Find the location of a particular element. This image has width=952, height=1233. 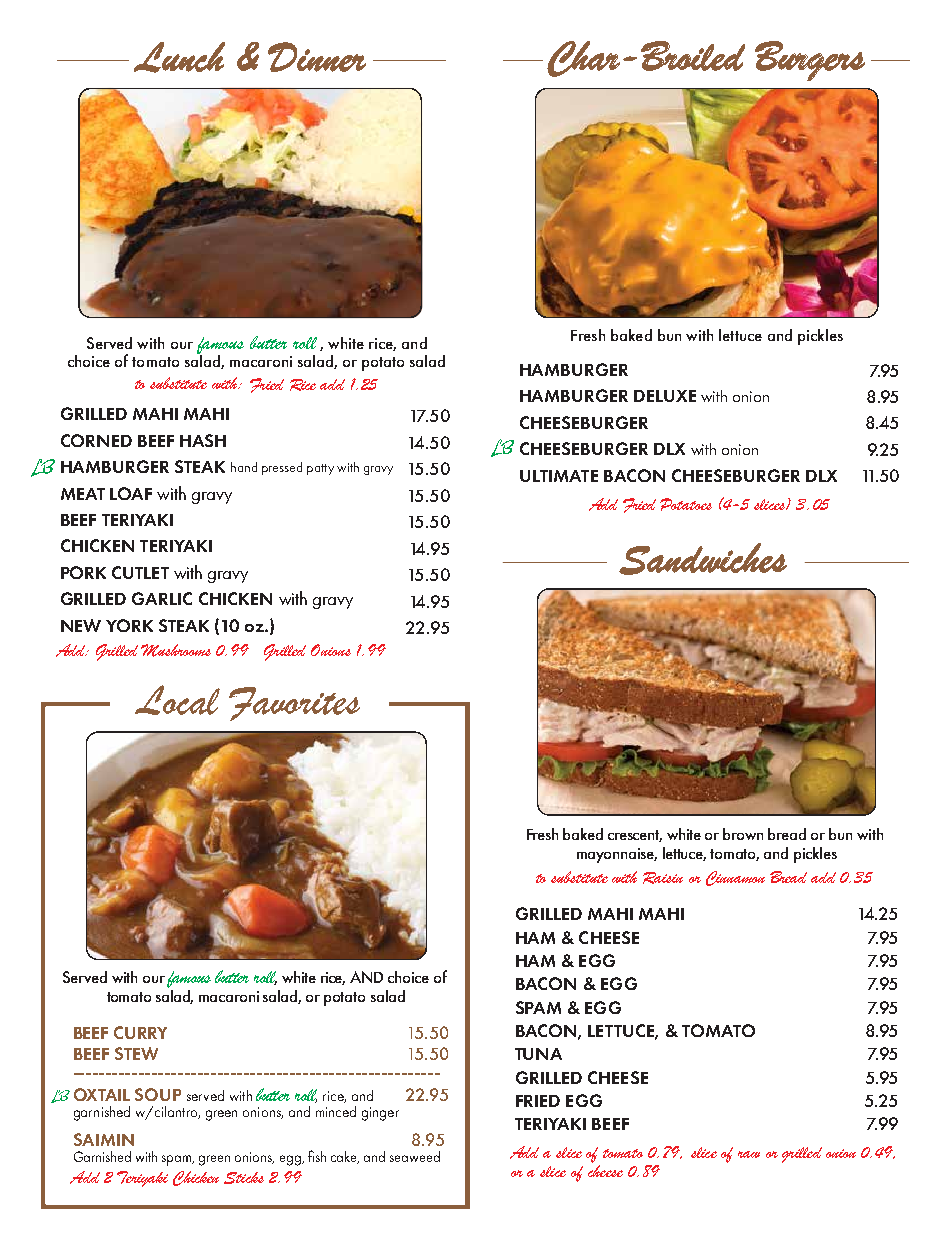

SAIMIN is located at coordinates (104, 1139).
